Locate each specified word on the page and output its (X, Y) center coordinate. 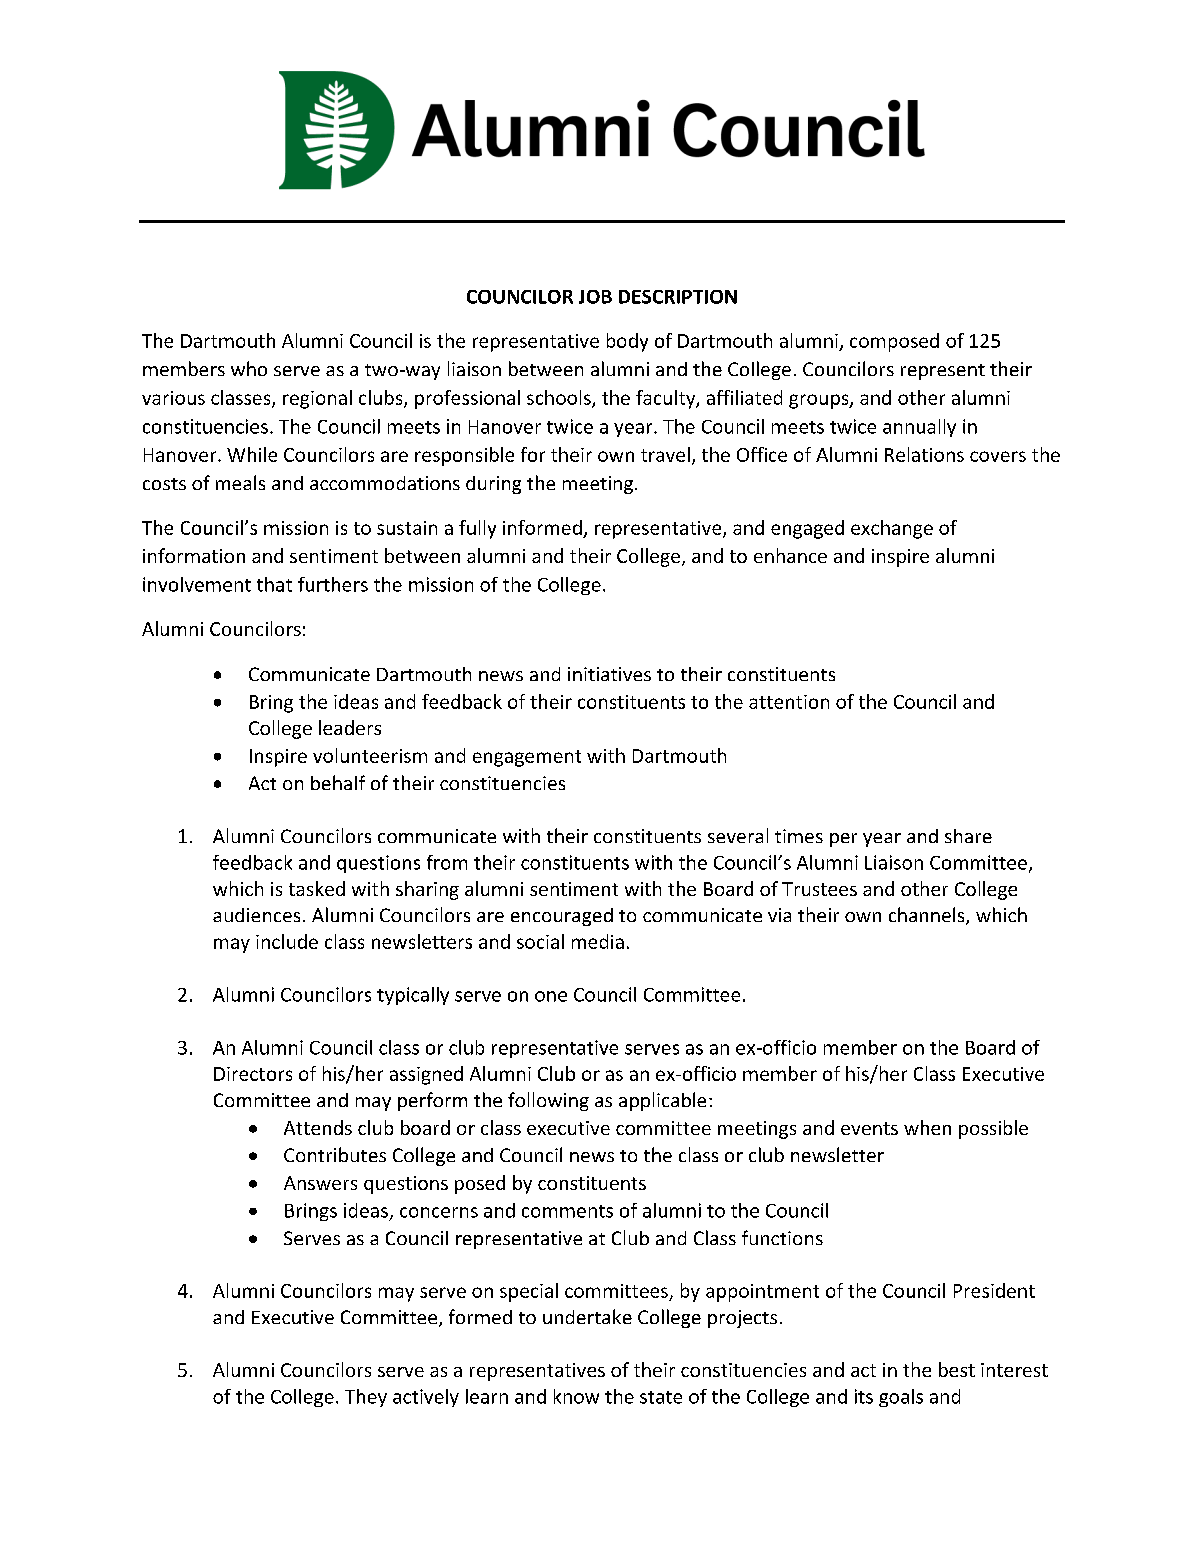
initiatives (609, 674)
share (968, 836)
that (274, 584)
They (366, 1398)
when (927, 1127)
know (576, 1396)
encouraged (562, 917)
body (627, 342)
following (548, 1101)
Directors (253, 1074)
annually (919, 428)
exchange (892, 529)
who (249, 368)
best (957, 1369)
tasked (317, 888)
